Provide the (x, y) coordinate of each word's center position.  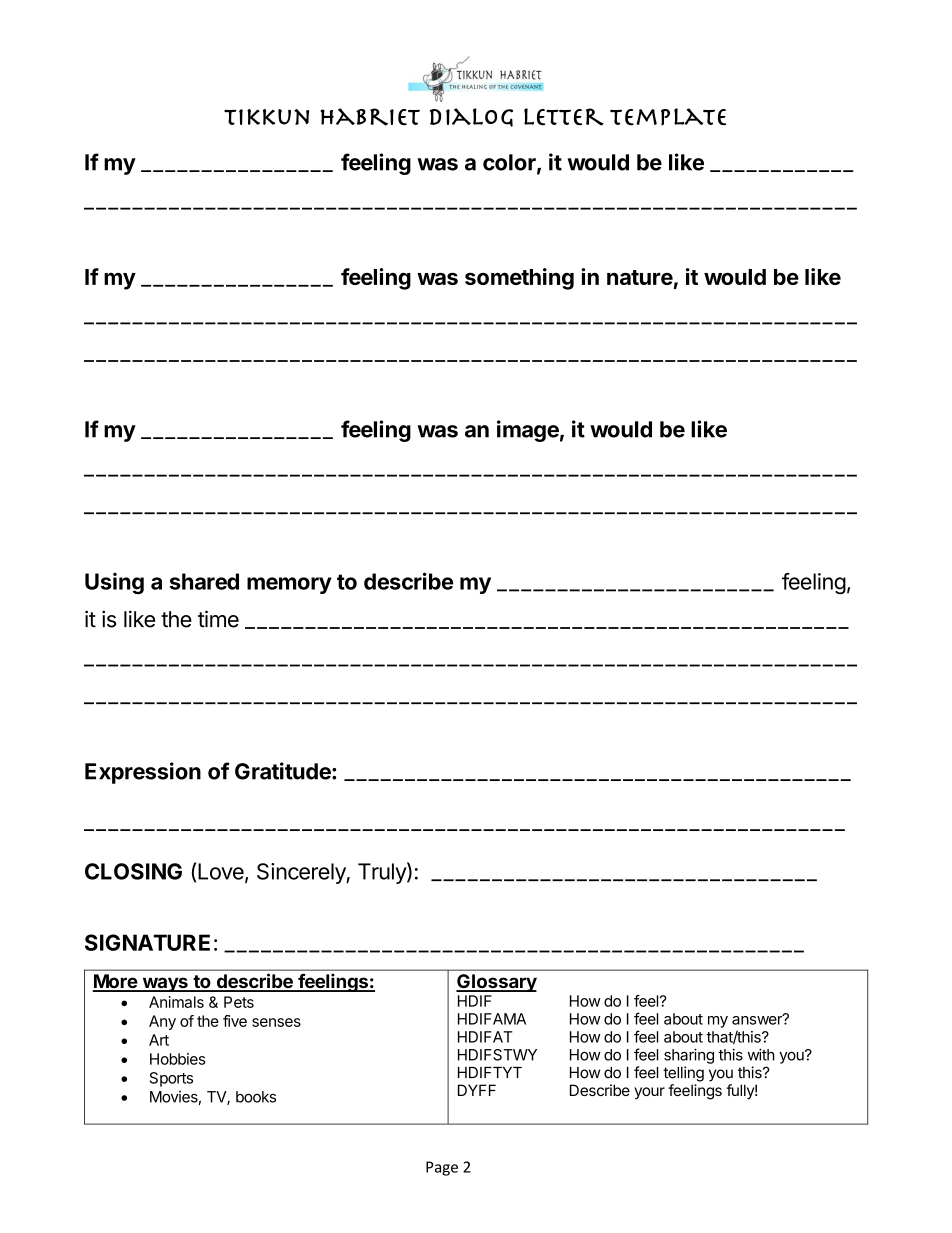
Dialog (471, 117)
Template (668, 117)
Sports (171, 1079)
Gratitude (284, 771)
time (218, 619)
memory (289, 585)
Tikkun (267, 117)
